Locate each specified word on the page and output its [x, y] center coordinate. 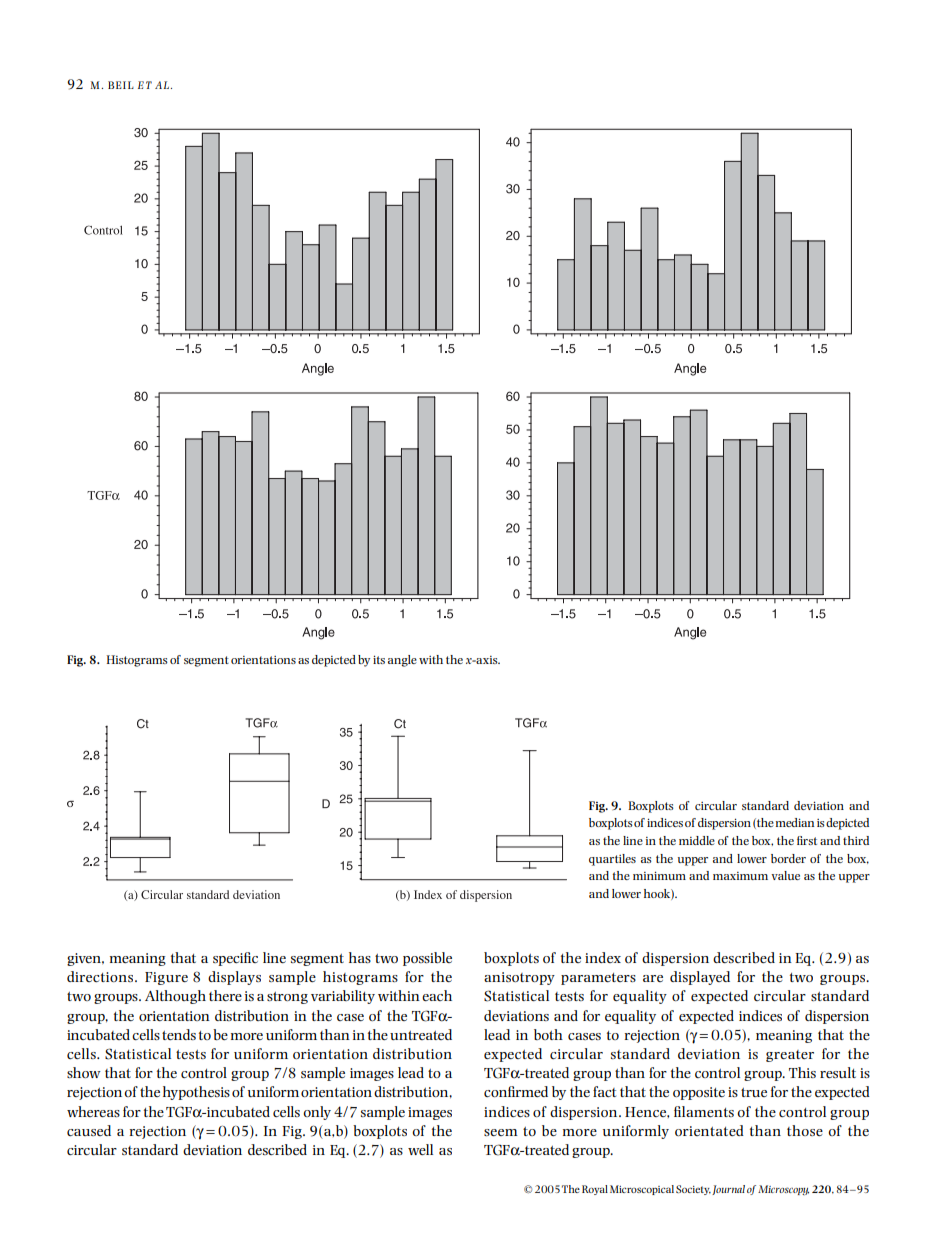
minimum [659, 875]
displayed [700, 978]
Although [175, 997]
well [420, 1149]
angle [402, 661]
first [807, 840]
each [437, 995]
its [379, 659]
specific [235, 959]
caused [89, 1130]
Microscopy [783, 1190]
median [795, 822]
